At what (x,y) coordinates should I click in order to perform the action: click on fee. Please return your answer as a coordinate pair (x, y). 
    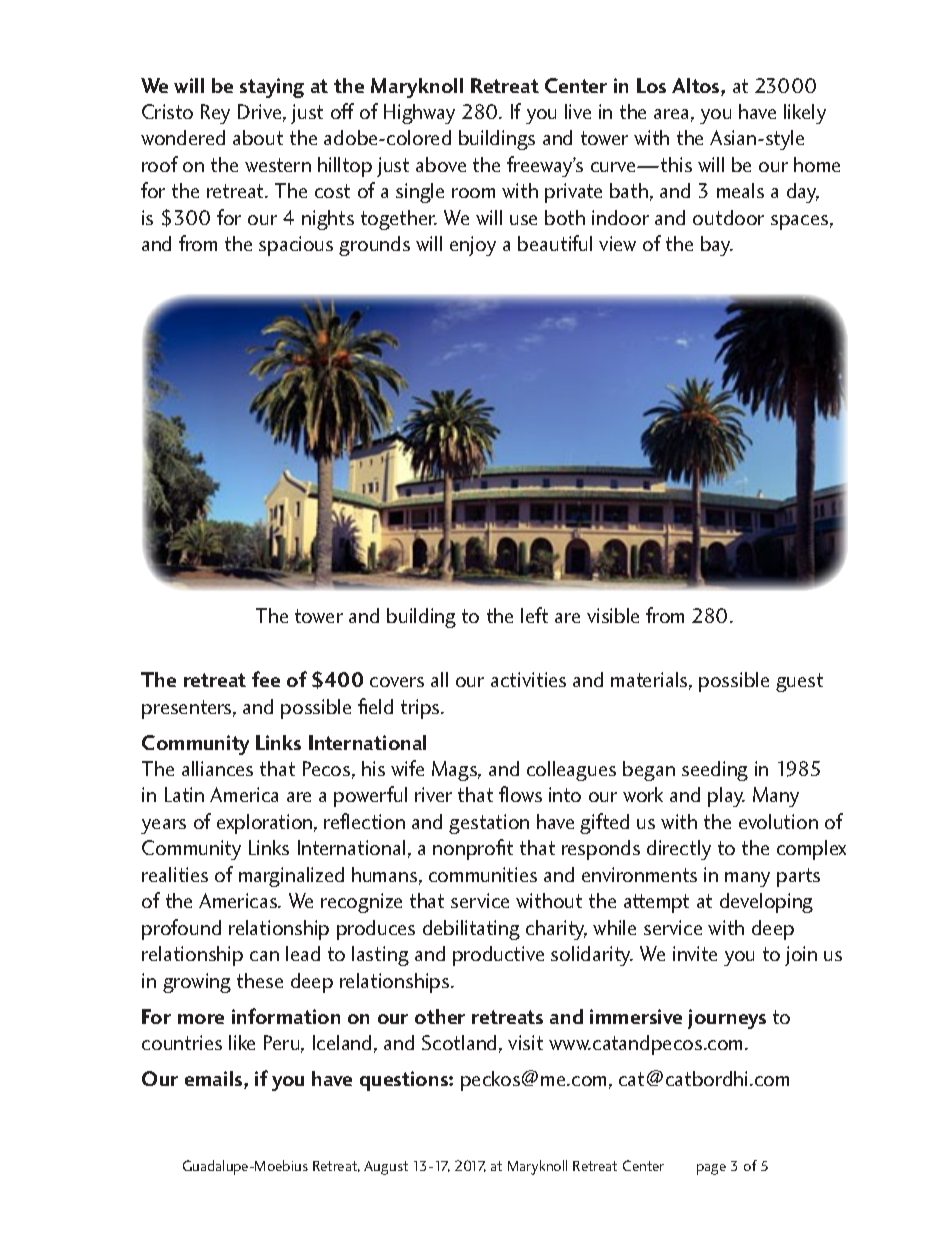
    Looking at the image, I should click on (266, 679).
